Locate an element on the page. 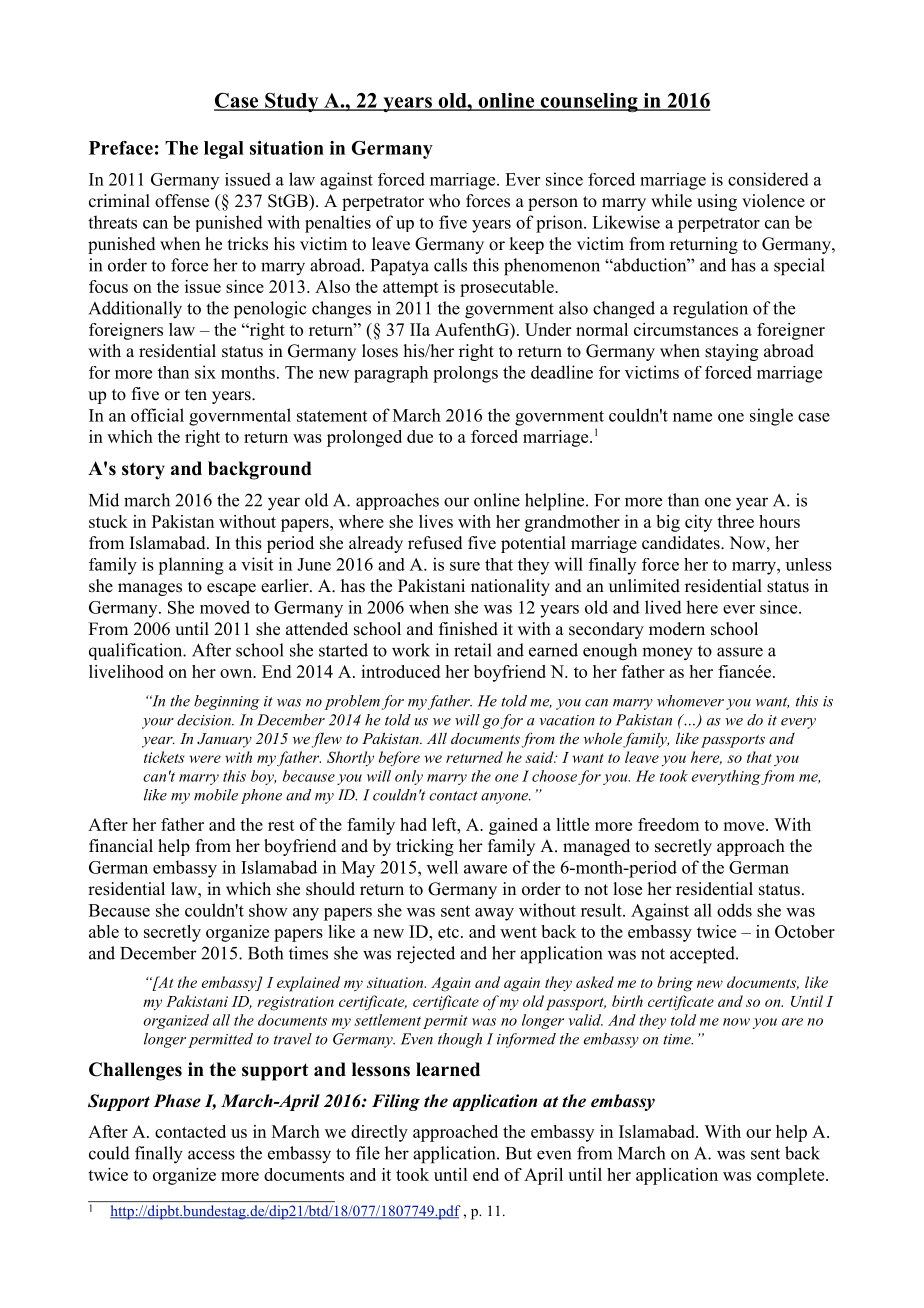 The image size is (924, 1308). legal is located at coordinates (224, 150).
